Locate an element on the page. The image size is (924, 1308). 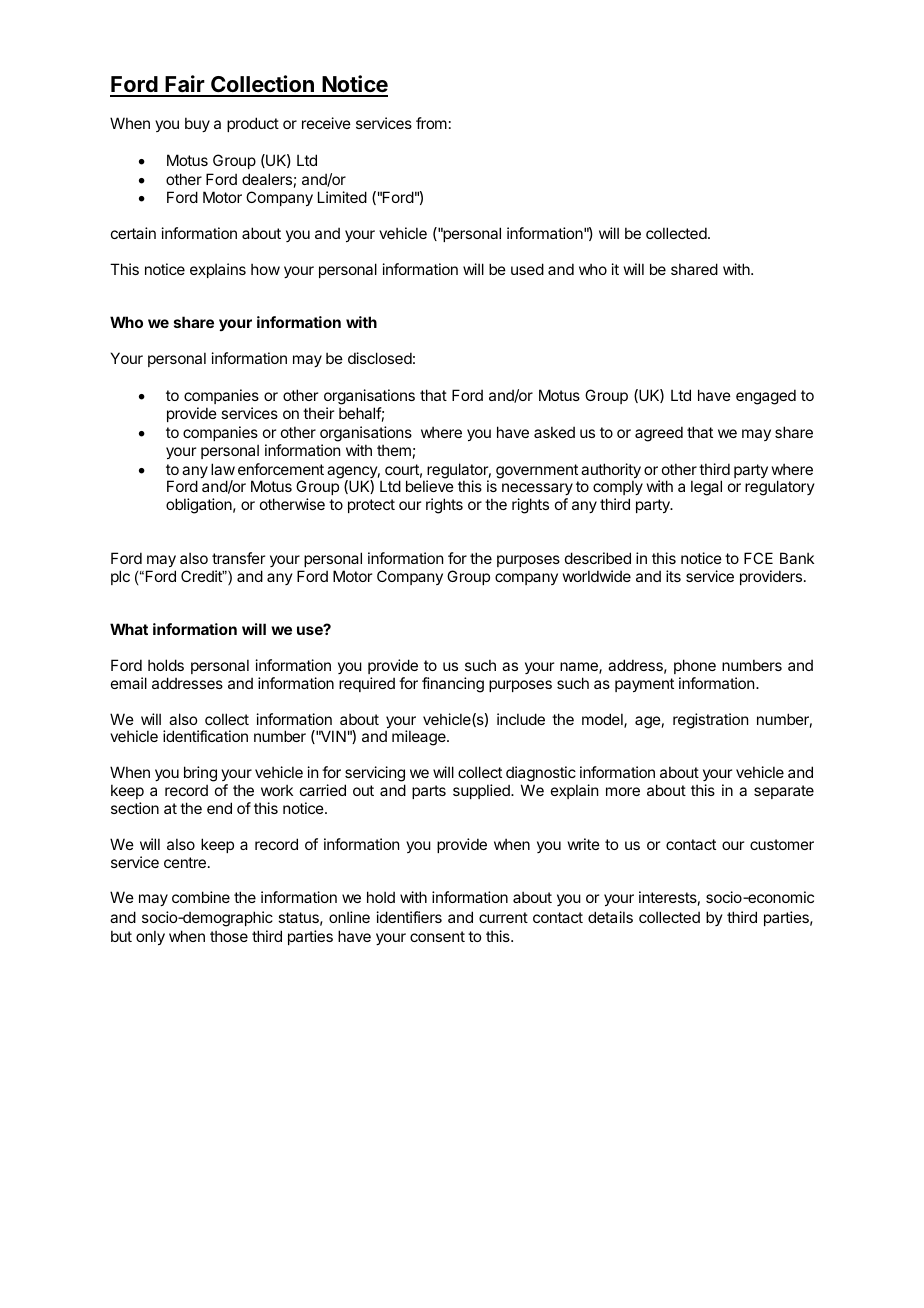
FCE is located at coordinates (758, 558).
